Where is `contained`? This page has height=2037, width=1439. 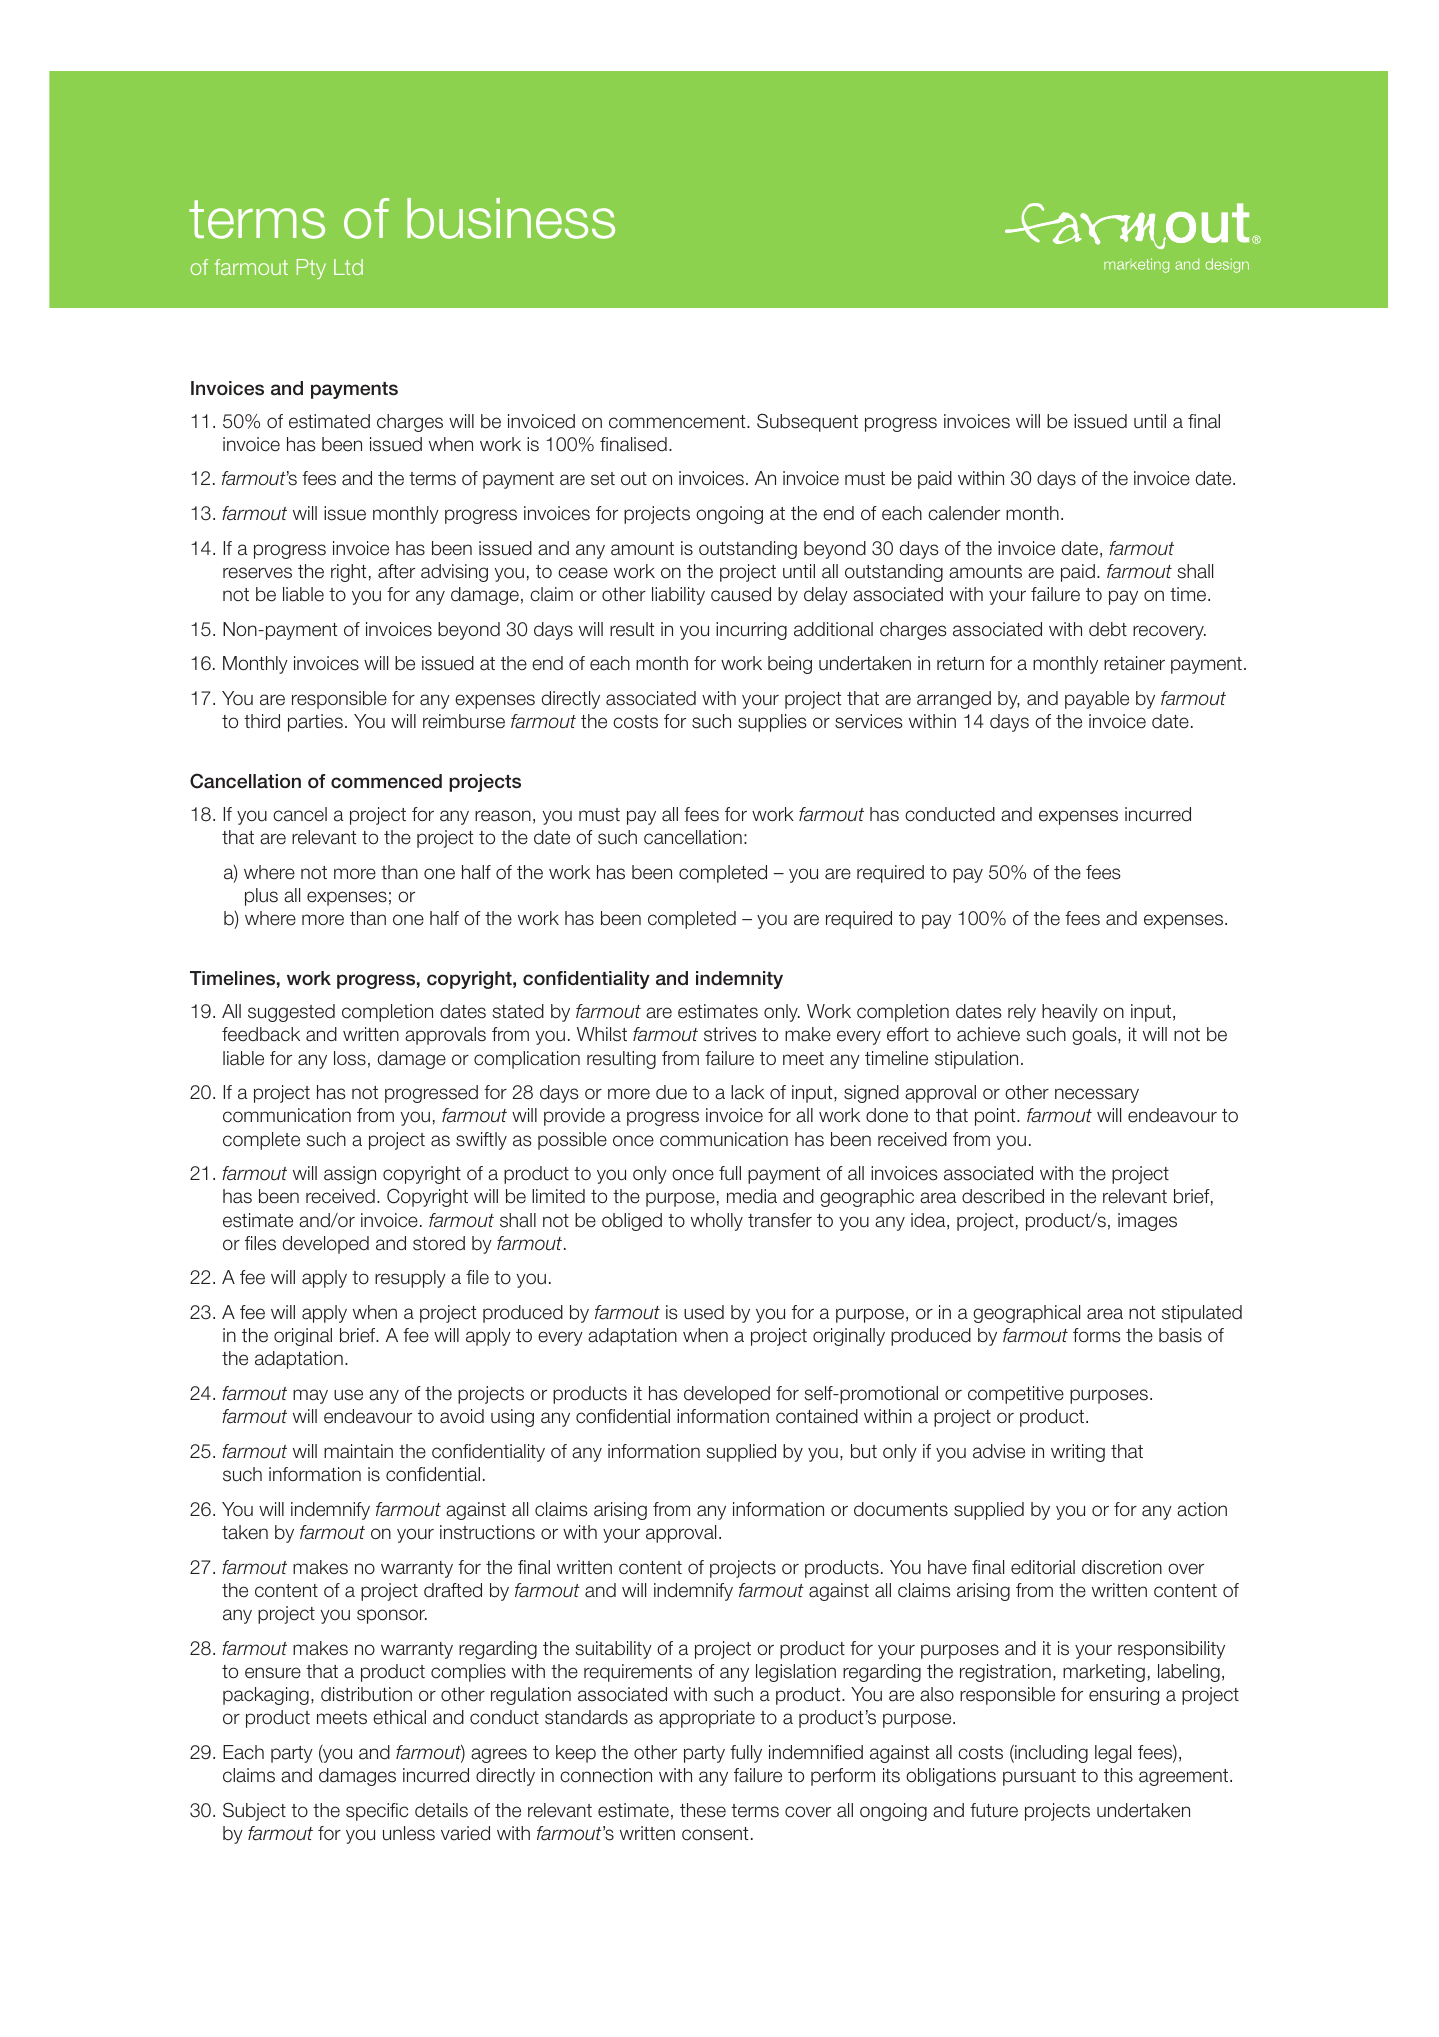 contained is located at coordinates (817, 1416).
